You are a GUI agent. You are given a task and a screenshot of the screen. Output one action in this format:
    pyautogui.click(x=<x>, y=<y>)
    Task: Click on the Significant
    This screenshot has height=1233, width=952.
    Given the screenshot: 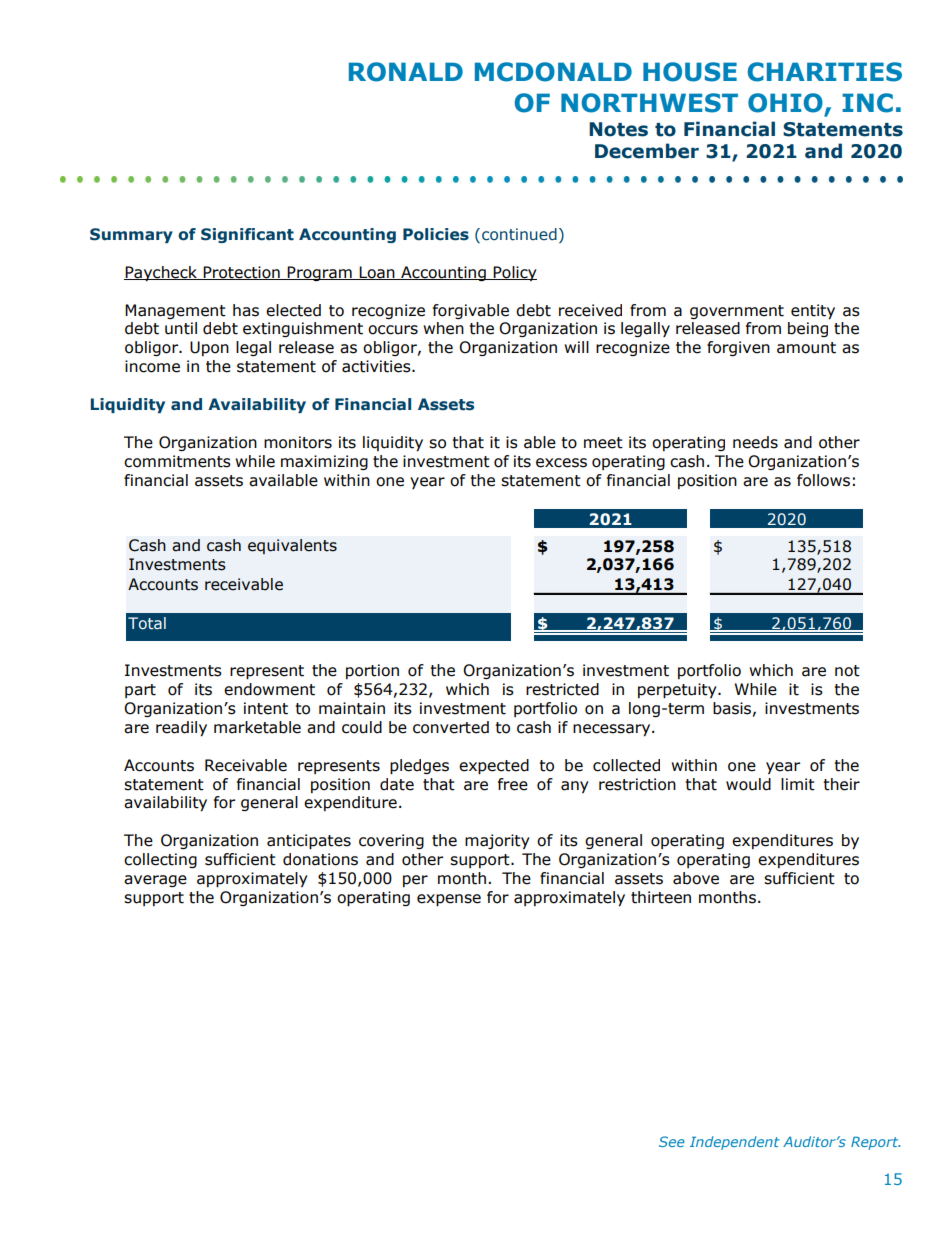 What is the action you would take?
    pyautogui.click(x=247, y=235)
